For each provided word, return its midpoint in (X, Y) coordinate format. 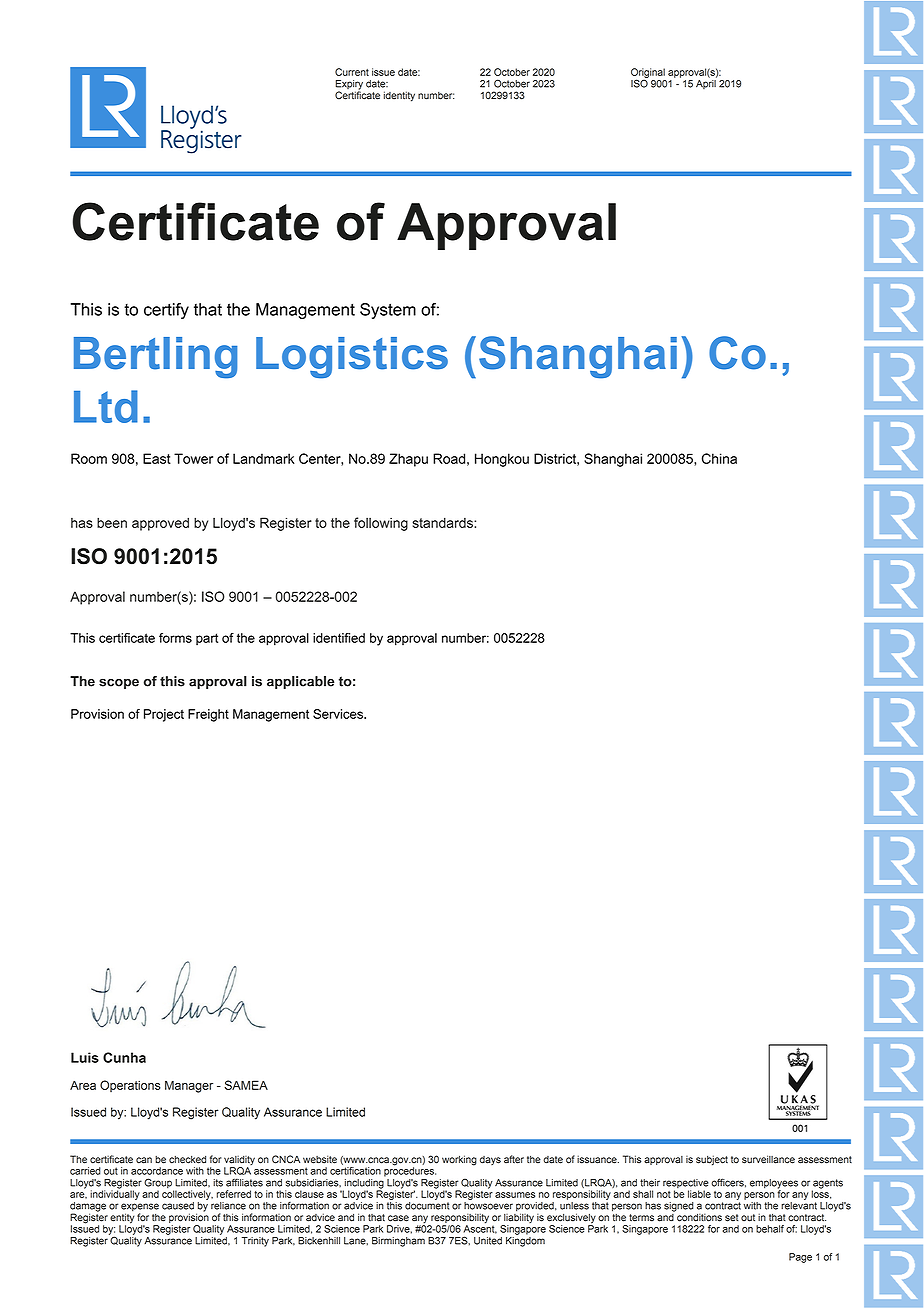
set (732, 1218)
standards (443, 522)
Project (164, 715)
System (388, 311)
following (381, 524)
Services (339, 714)
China (719, 458)
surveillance (768, 1159)
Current (352, 72)
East (157, 458)
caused (178, 1206)
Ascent (480, 1228)
